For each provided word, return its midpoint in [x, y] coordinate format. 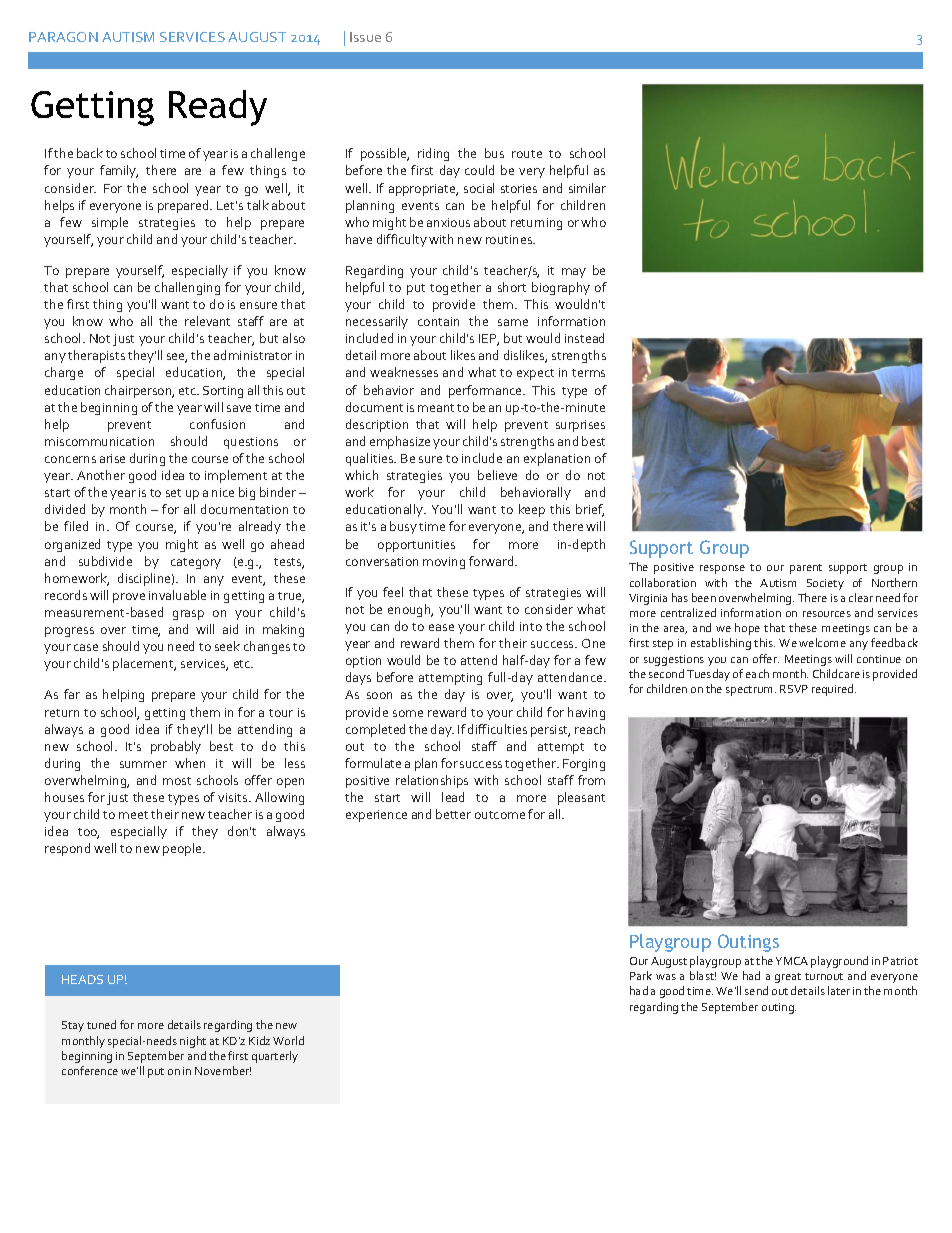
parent [806, 569]
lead [453, 797]
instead [584, 338]
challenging [187, 288]
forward [492, 561]
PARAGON [63, 37]
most [177, 781]
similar [587, 188]
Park [641, 975]
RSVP [794, 689]
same [513, 322]
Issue [365, 37]
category [196, 563]
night [193, 1042]
